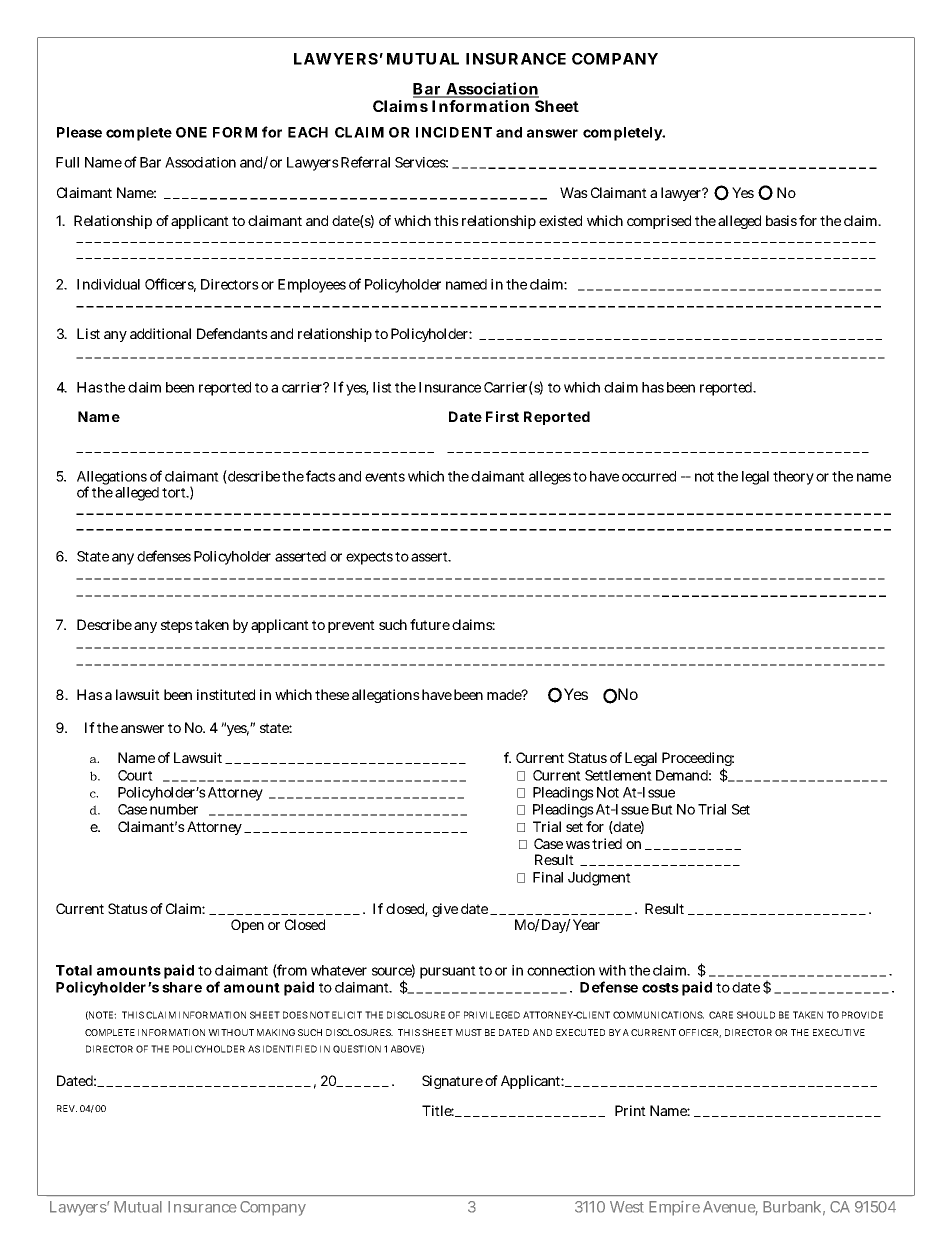  What do you see at coordinates (781, 220) in the page?
I see `basis` at bounding box center [781, 220].
